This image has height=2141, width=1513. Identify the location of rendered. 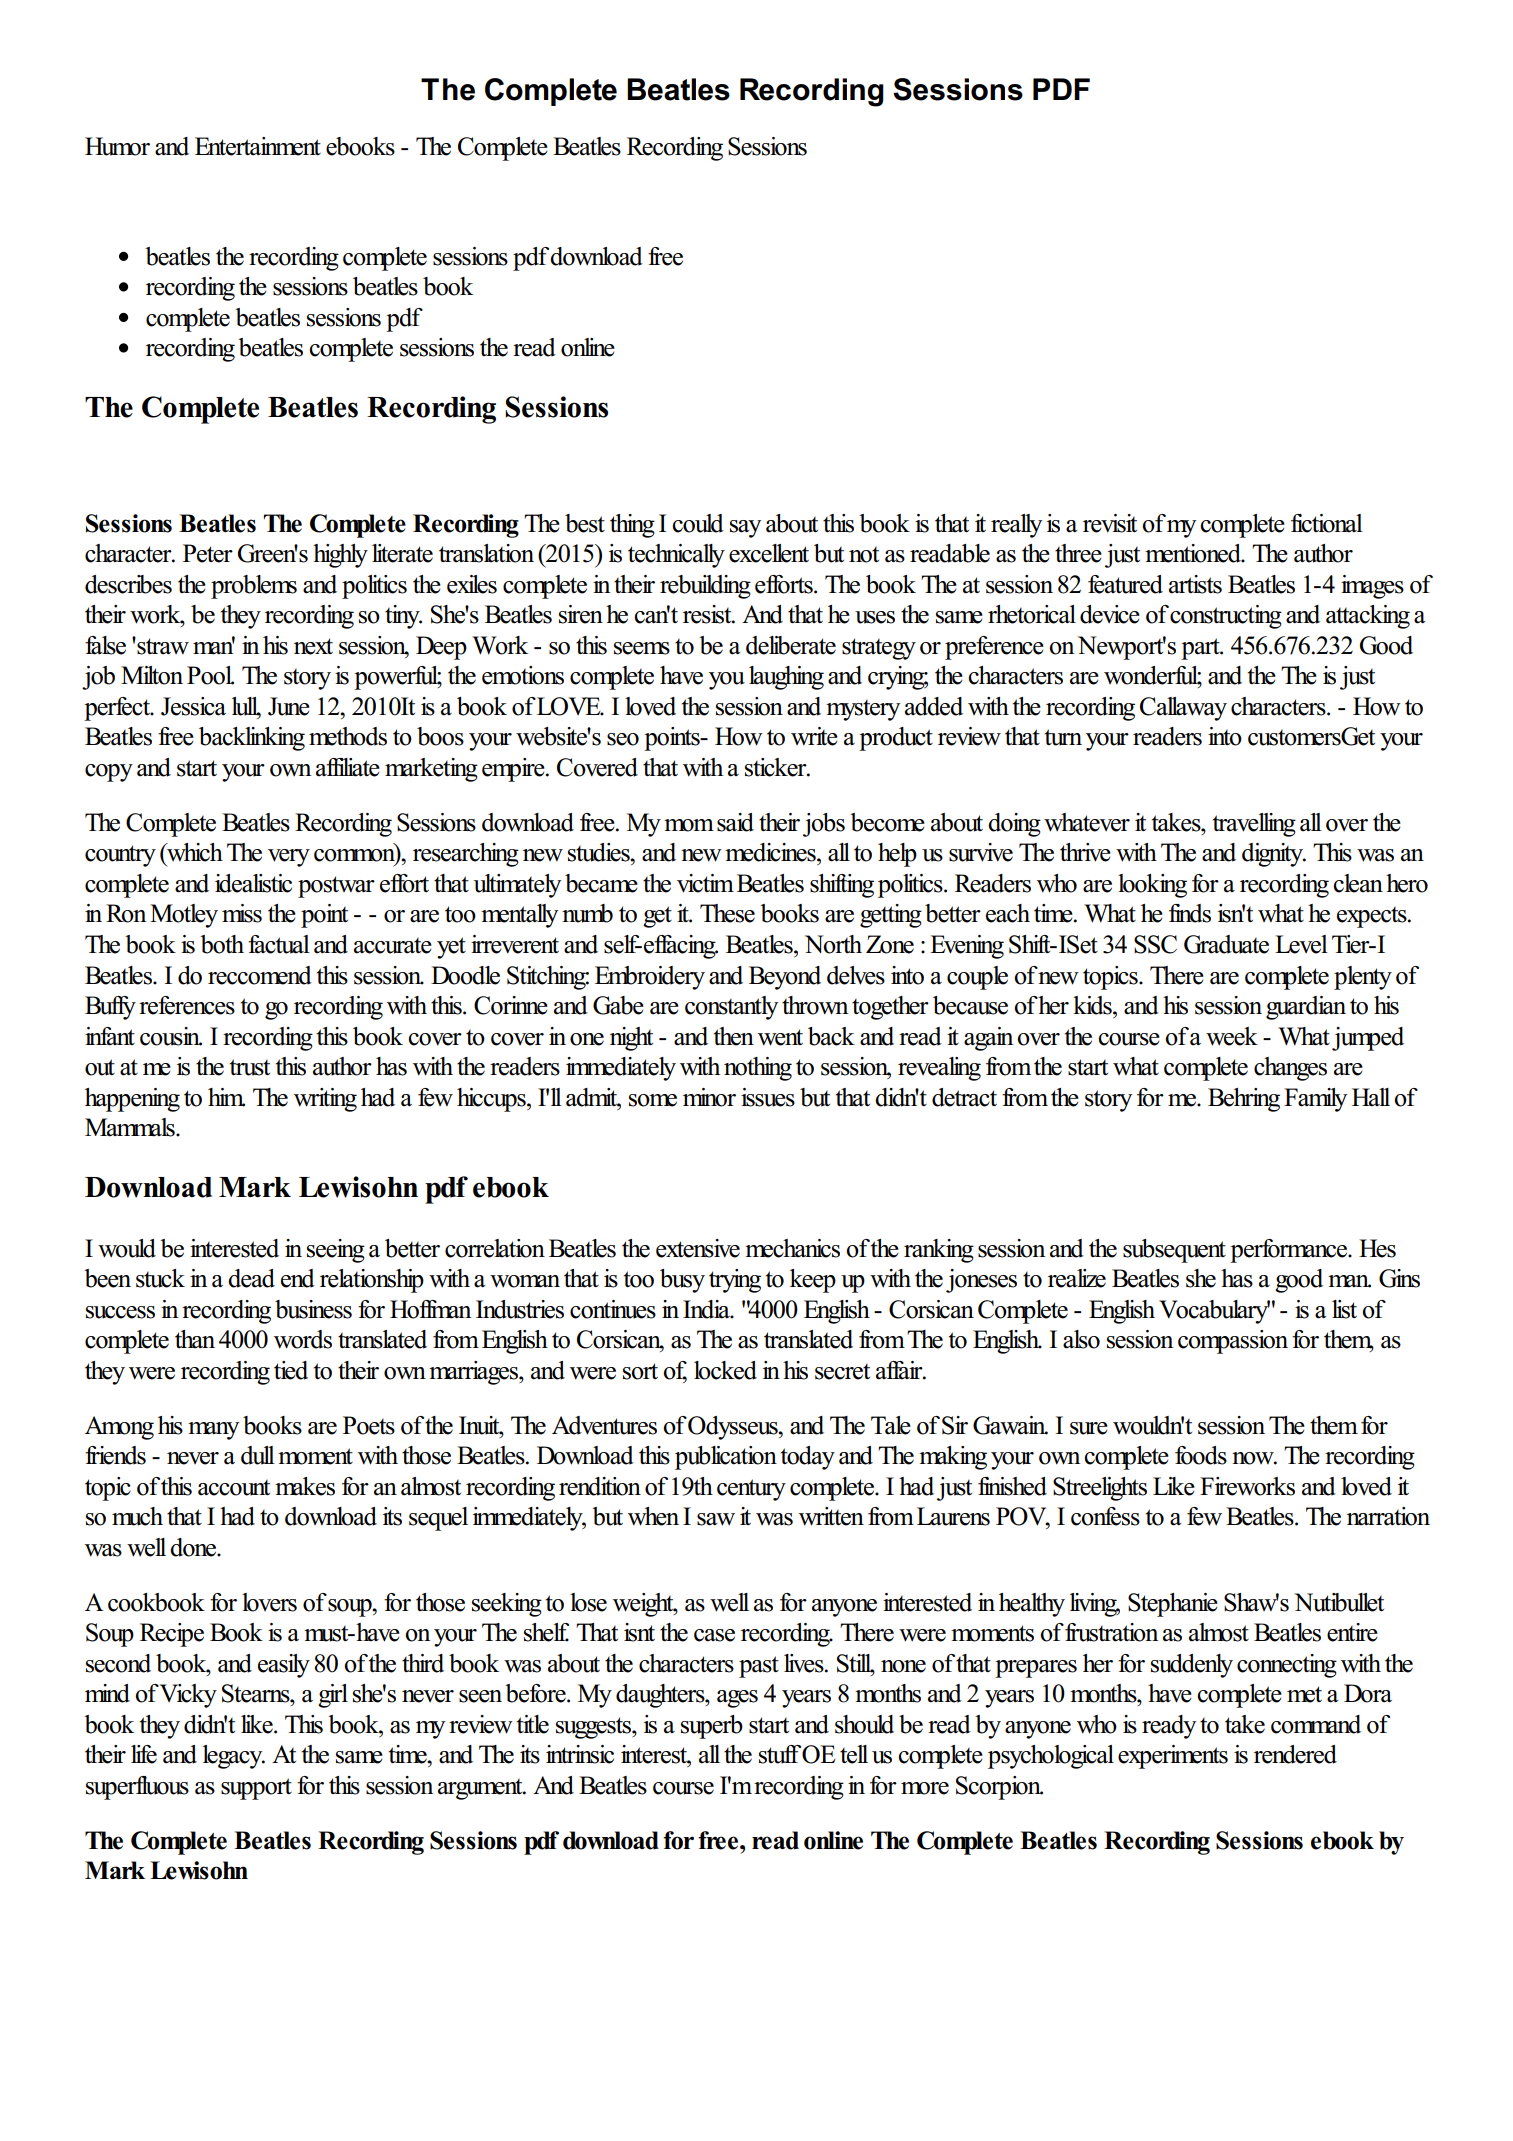
(1295, 1754).
